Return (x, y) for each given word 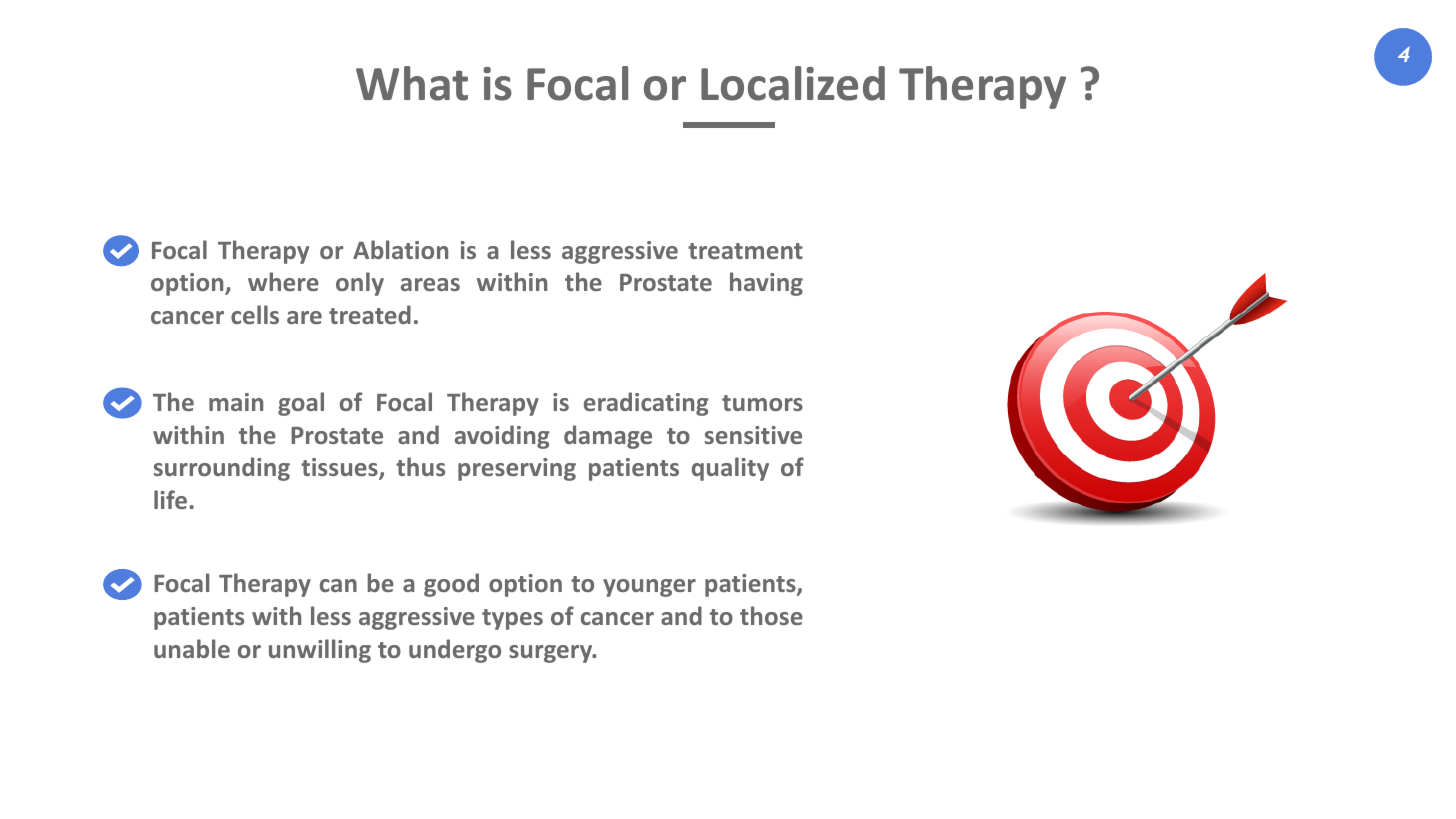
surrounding (222, 469)
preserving (517, 469)
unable (192, 648)
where (283, 281)
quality (730, 469)
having (766, 284)
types (512, 619)
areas (430, 284)
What (412, 83)
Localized (793, 83)
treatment (745, 251)
